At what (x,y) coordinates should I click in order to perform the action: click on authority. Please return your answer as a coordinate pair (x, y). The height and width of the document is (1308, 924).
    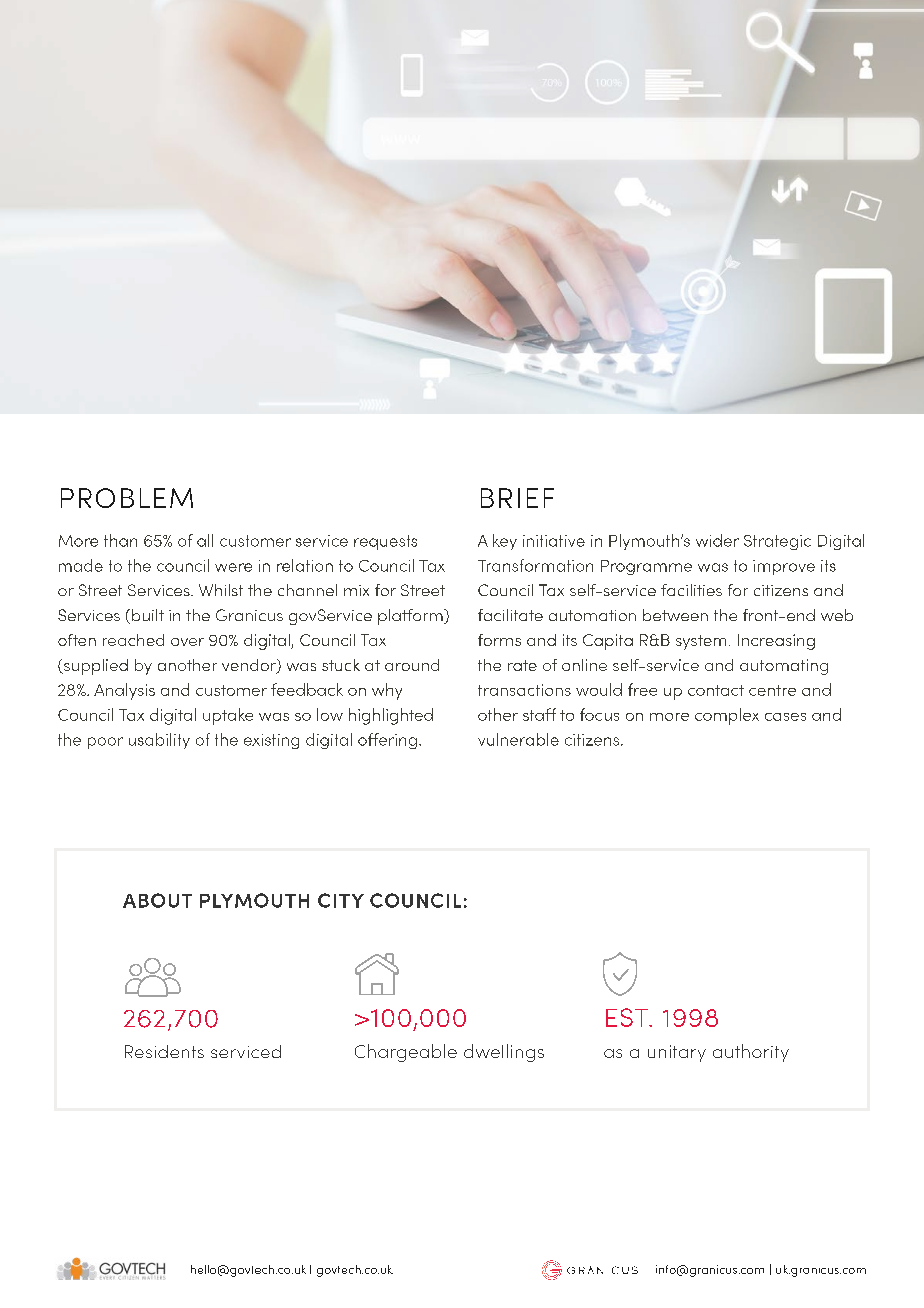
    Looking at the image, I should click on (751, 1053).
